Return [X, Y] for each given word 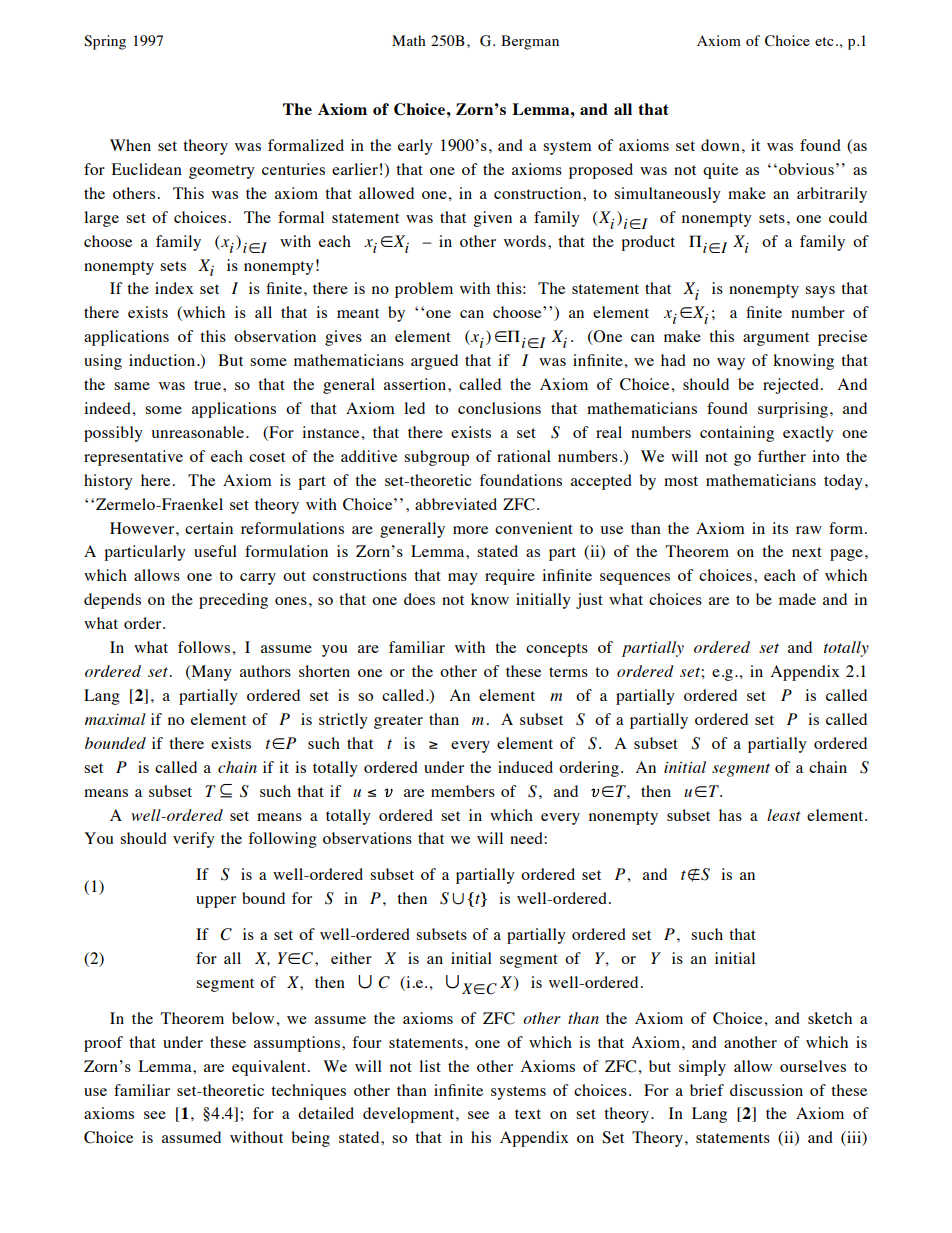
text [528, 1114]
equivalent [269, 1068]
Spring [105, 42]
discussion [766, 1090]
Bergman [530, 42]
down [720, 145]
